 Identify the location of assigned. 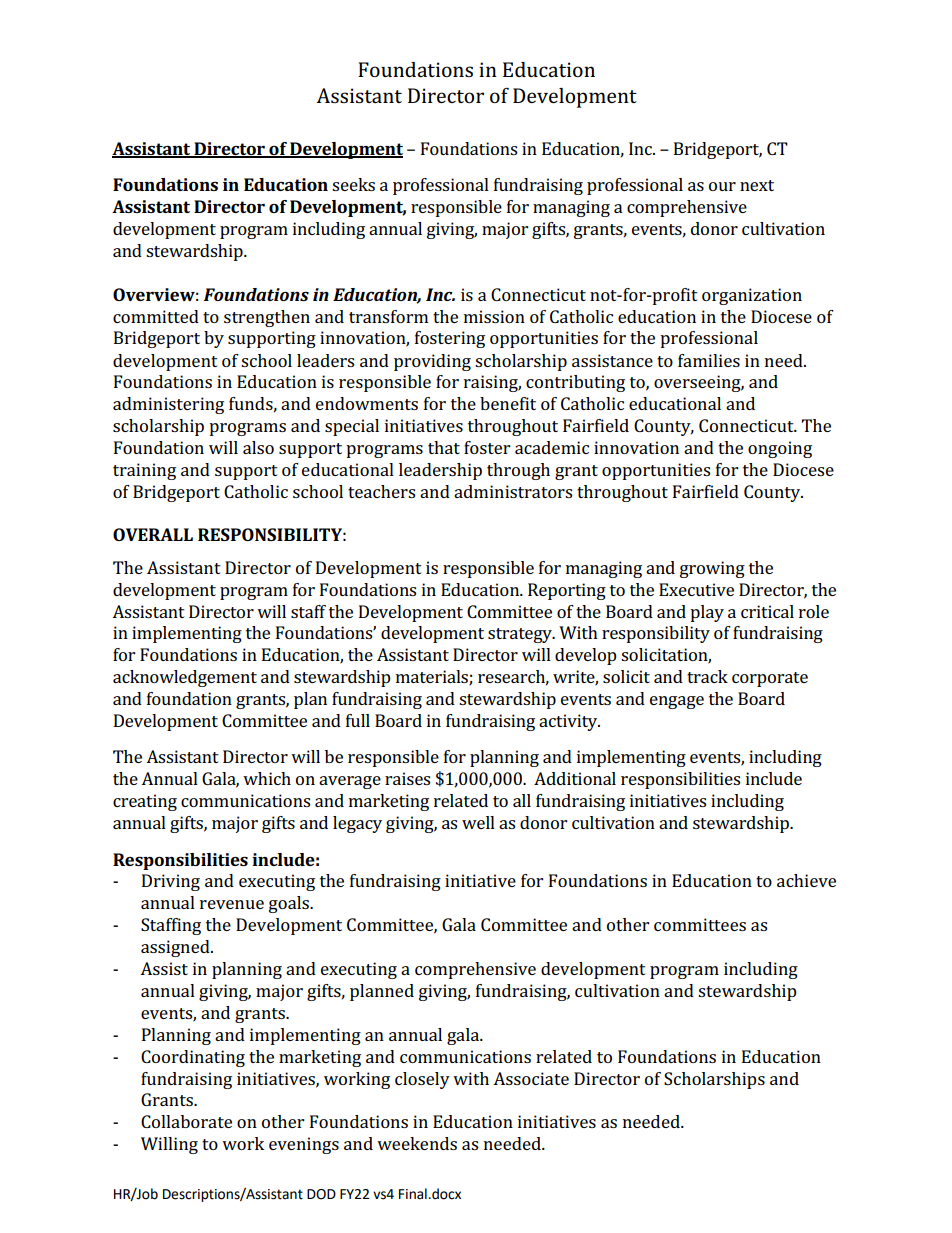
(176, 948).
